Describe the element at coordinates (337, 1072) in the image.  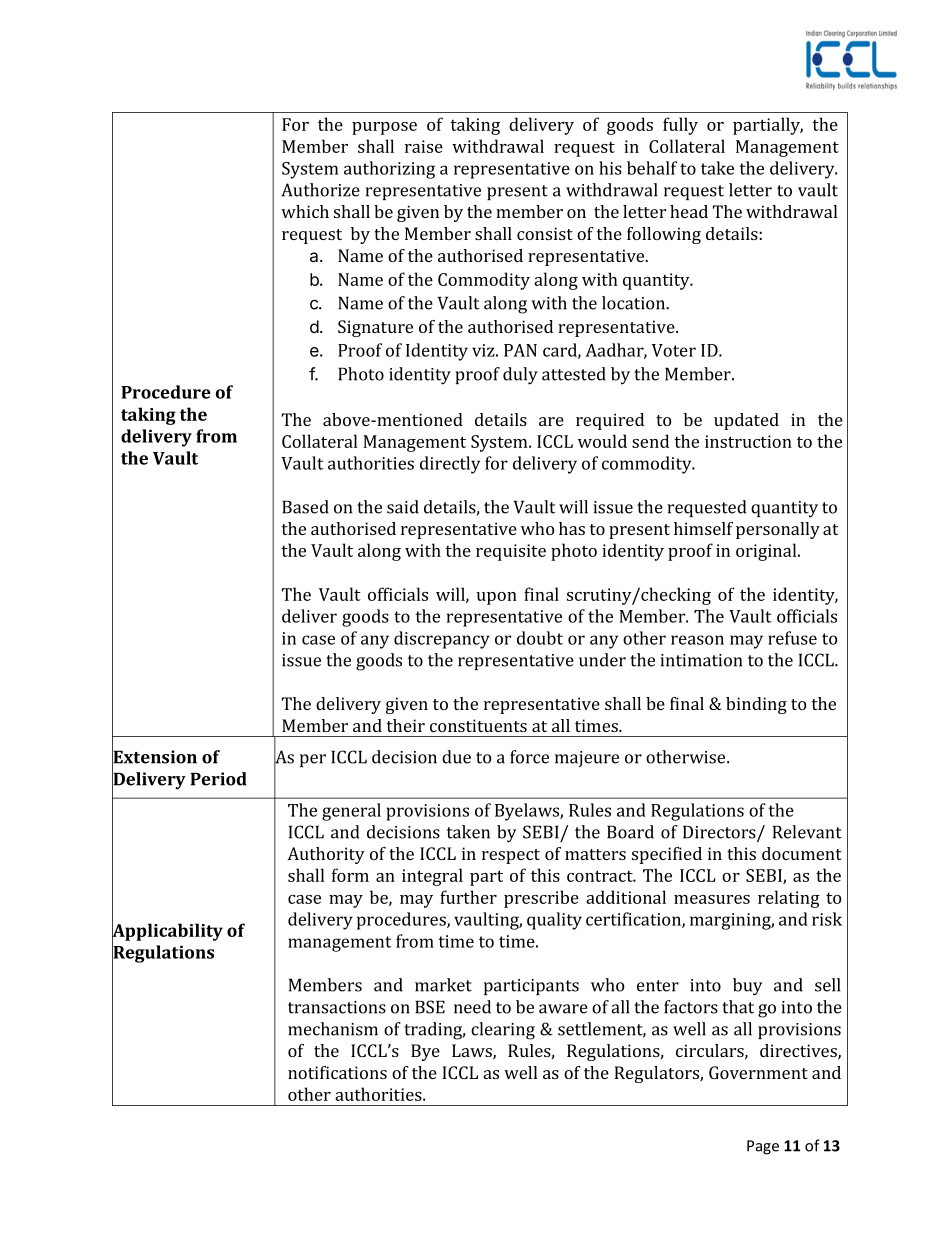
I see `notifications` at that location.
